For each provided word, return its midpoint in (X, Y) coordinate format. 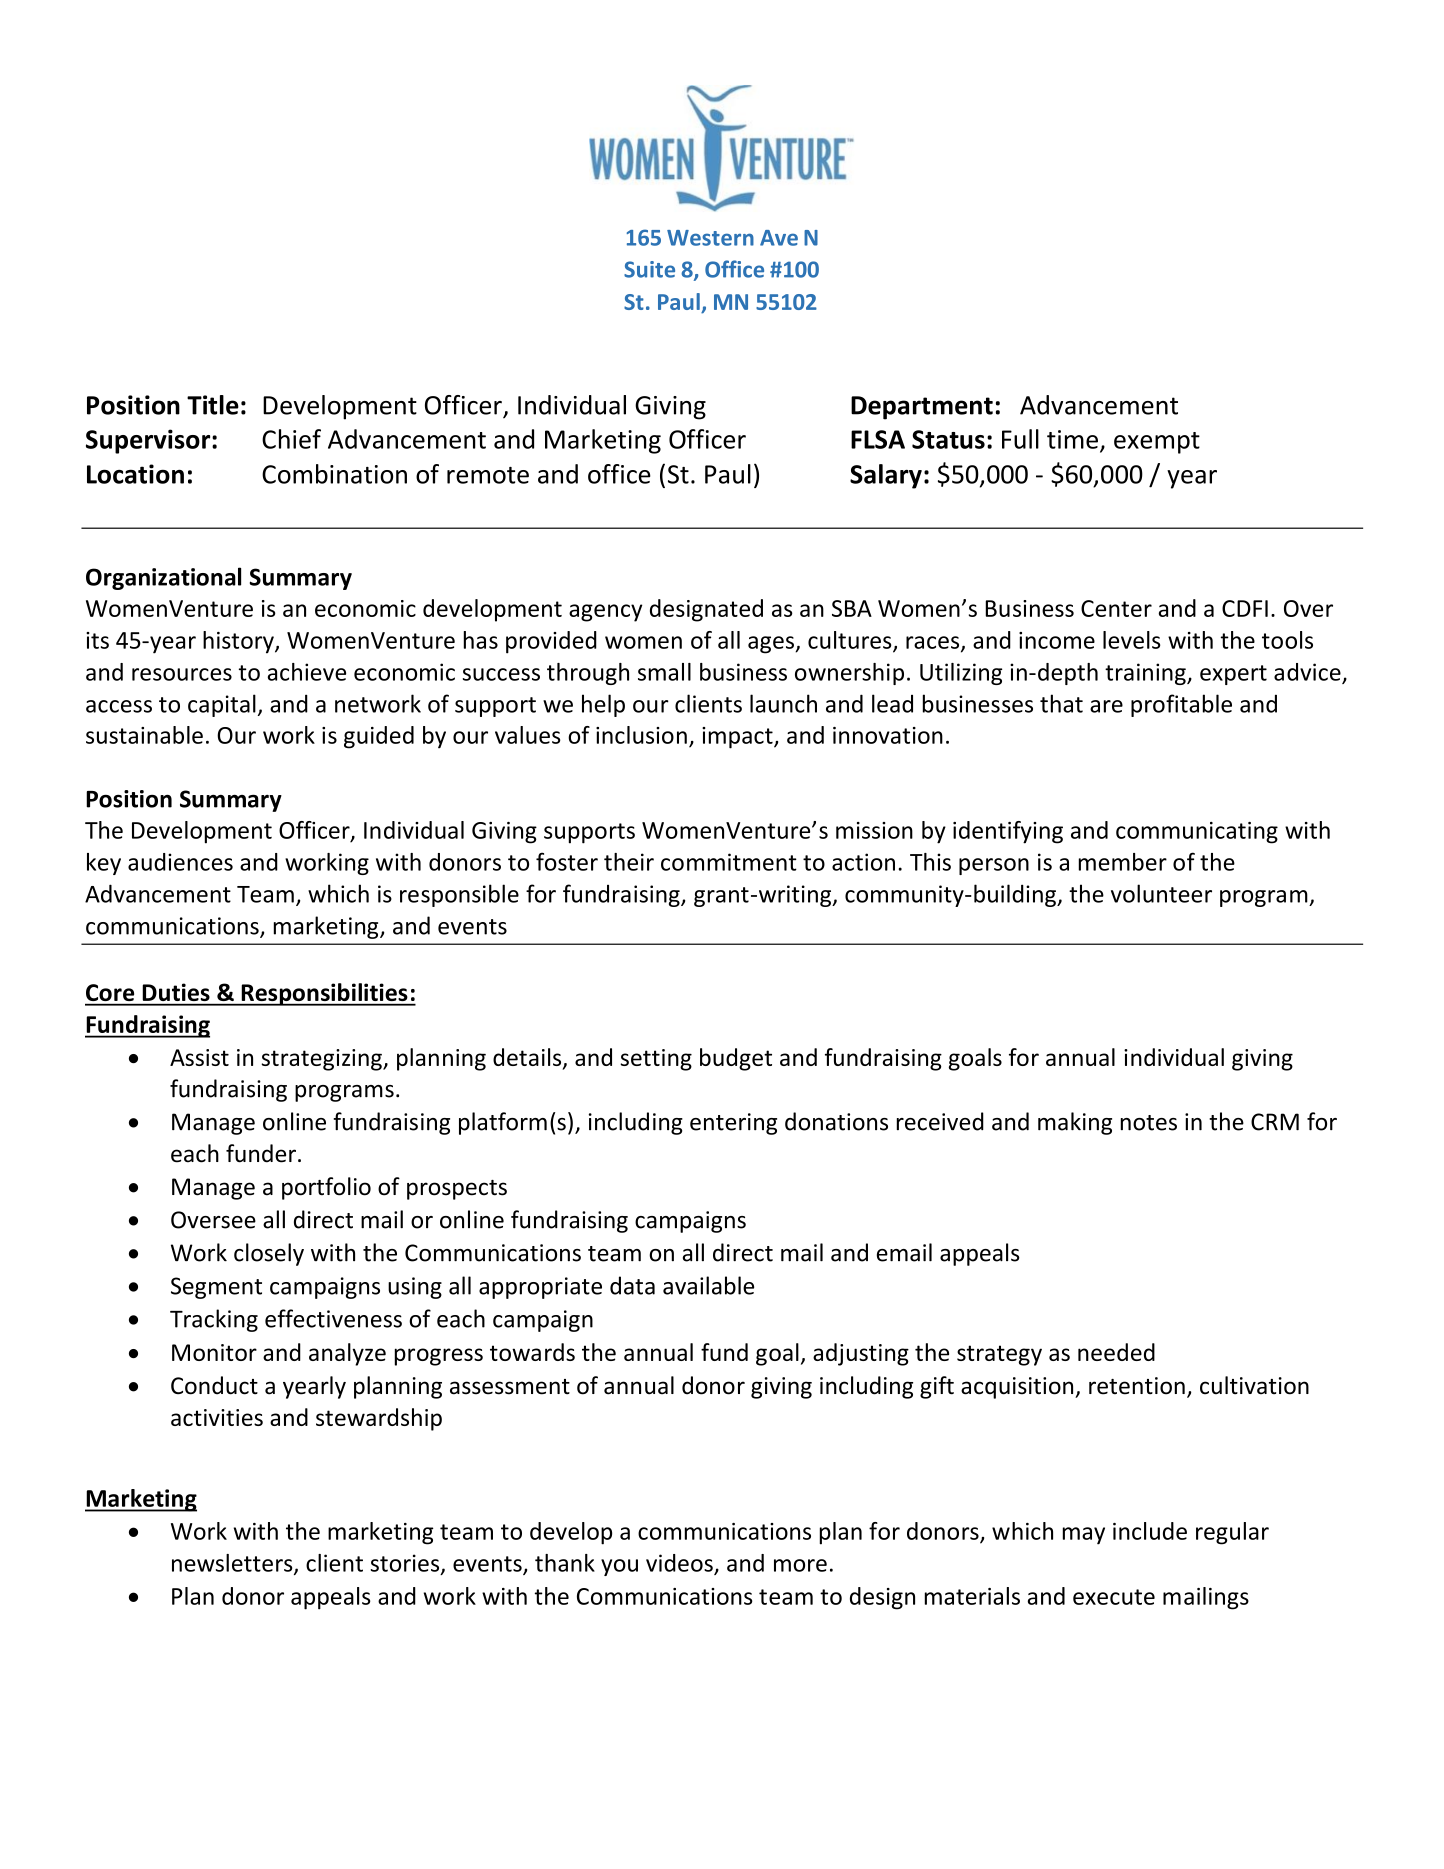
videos (679, 1563)
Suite (649, 269)
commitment (729, 862)
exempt (1157, 443)
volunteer (1161, 893)
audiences (180, 862)
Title (213, 405)
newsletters (233, 1564)
